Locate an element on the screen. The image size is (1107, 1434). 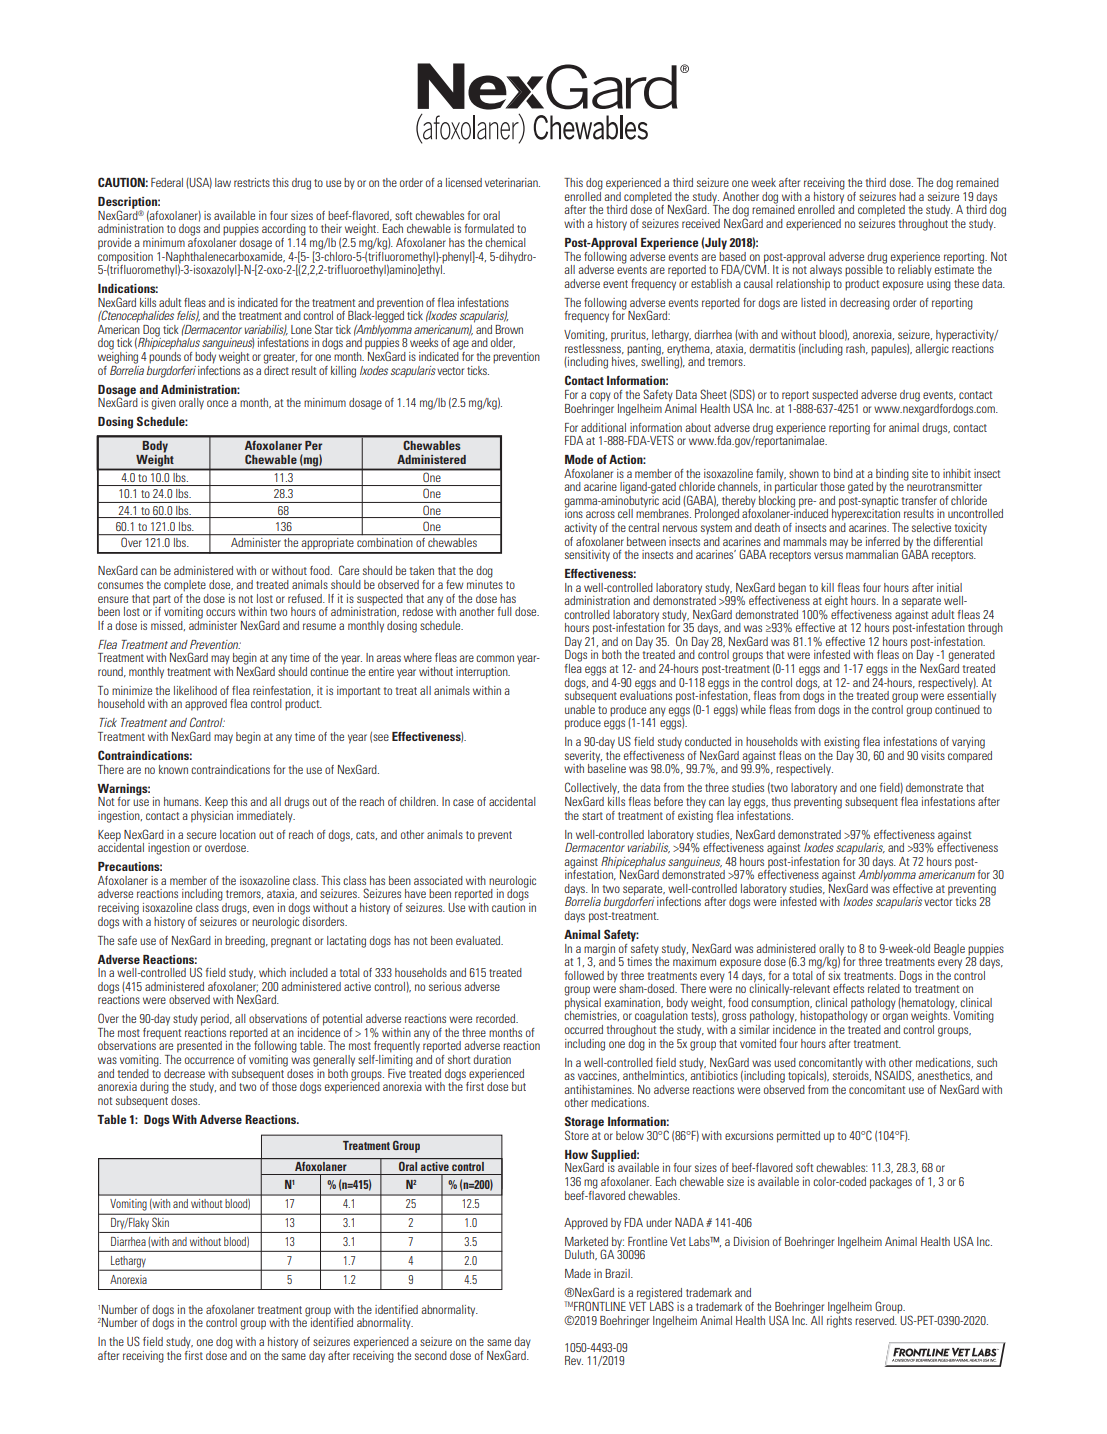
law is located at coordinates (223, 182).
